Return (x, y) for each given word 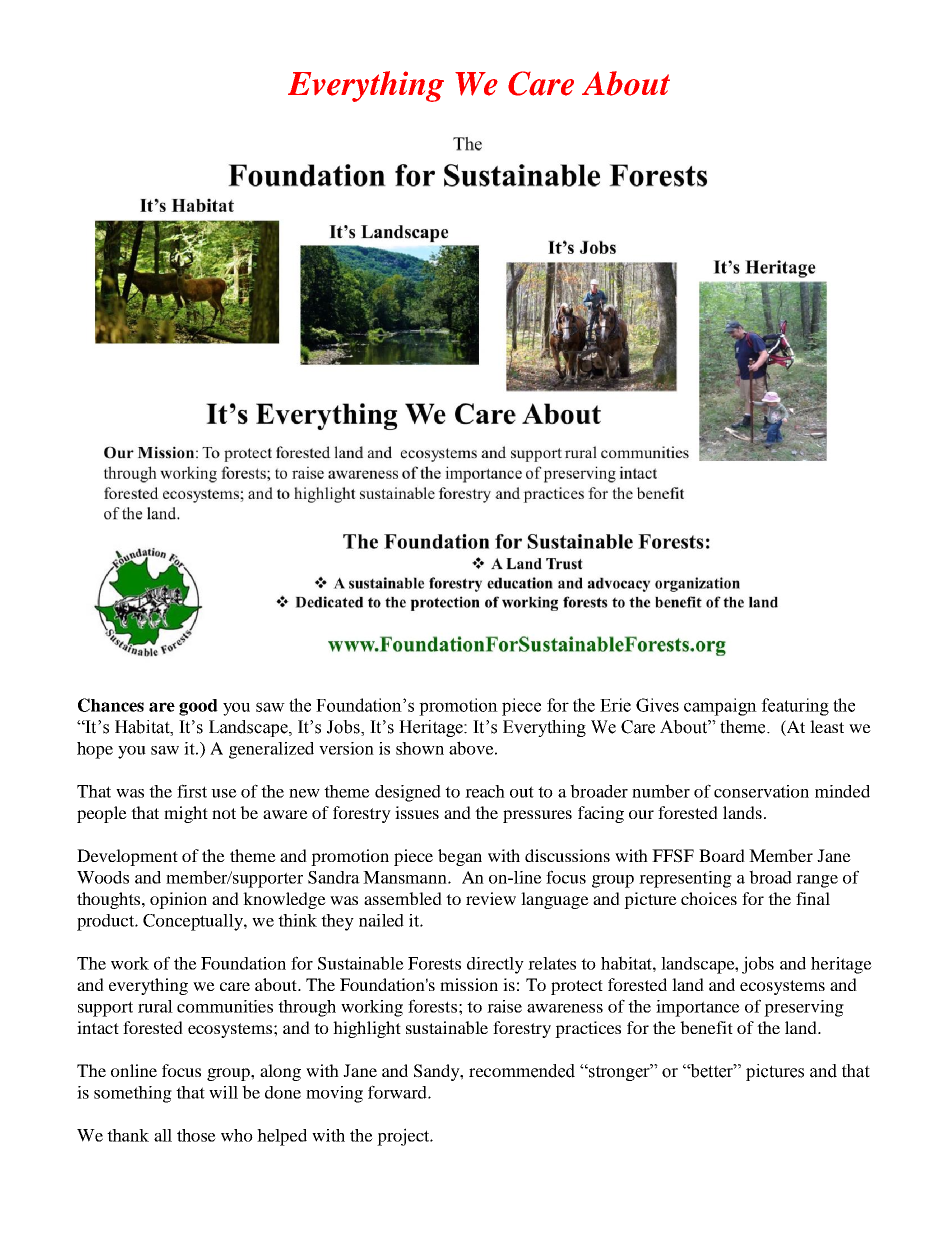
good (198, 707)
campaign (720, 707)
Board (722, 855)
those (196, 1135)
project (404, 1137)
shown (420, 748)
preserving (804, 1008)
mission (469, 984)
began (460, 857)
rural (155, 1006)
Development (127, 857)
